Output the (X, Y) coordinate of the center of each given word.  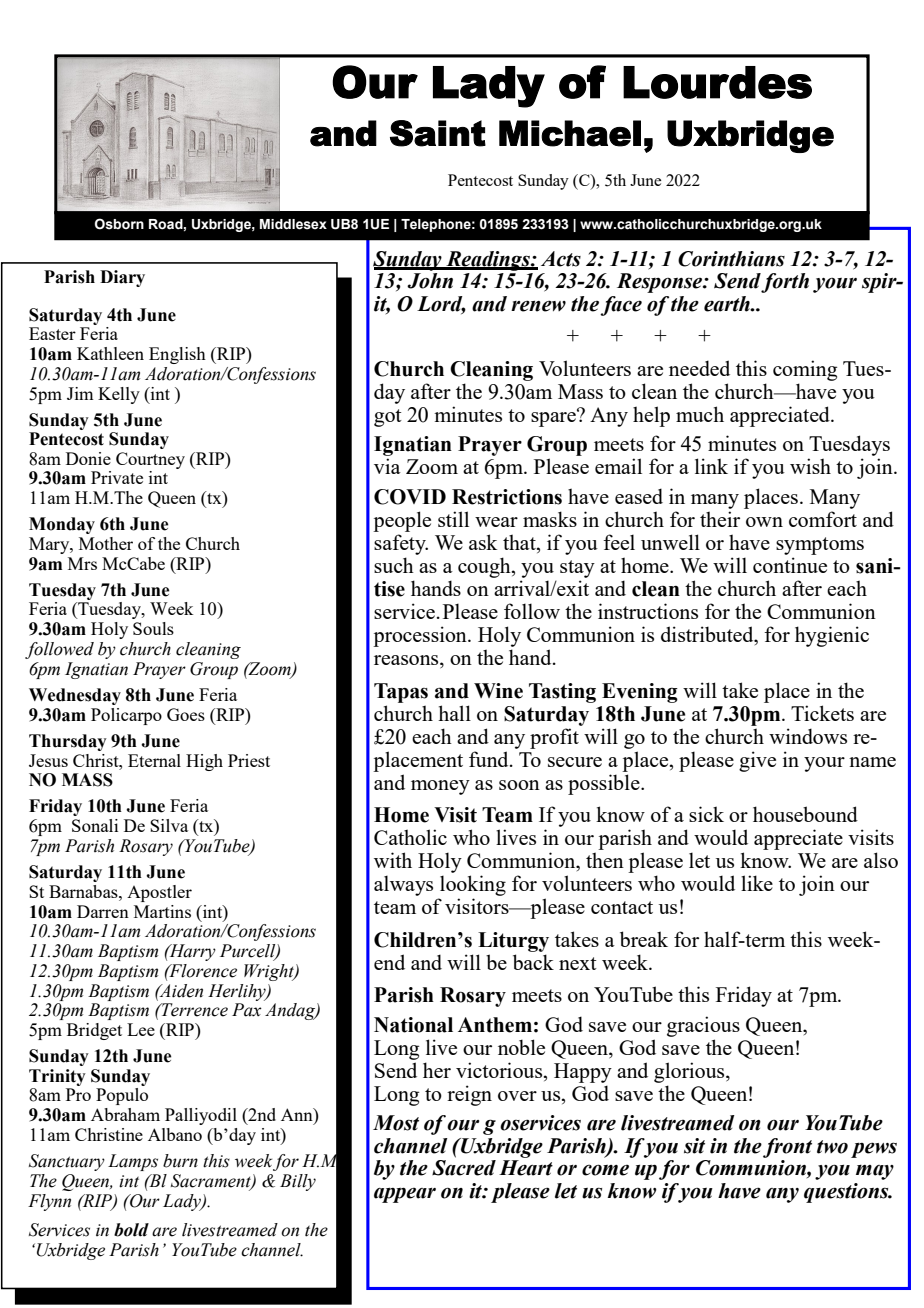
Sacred (464, 1168)
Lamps (133, 1162)
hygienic (832, 636)
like (757, 883)
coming (805, 370)
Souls (153, 628)
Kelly (119, 395)
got (388, 418)
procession (421, 636)
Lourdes (717, 82)
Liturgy (513, 942)
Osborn (119, 224)
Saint (438, 133)
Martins (162, 911)
